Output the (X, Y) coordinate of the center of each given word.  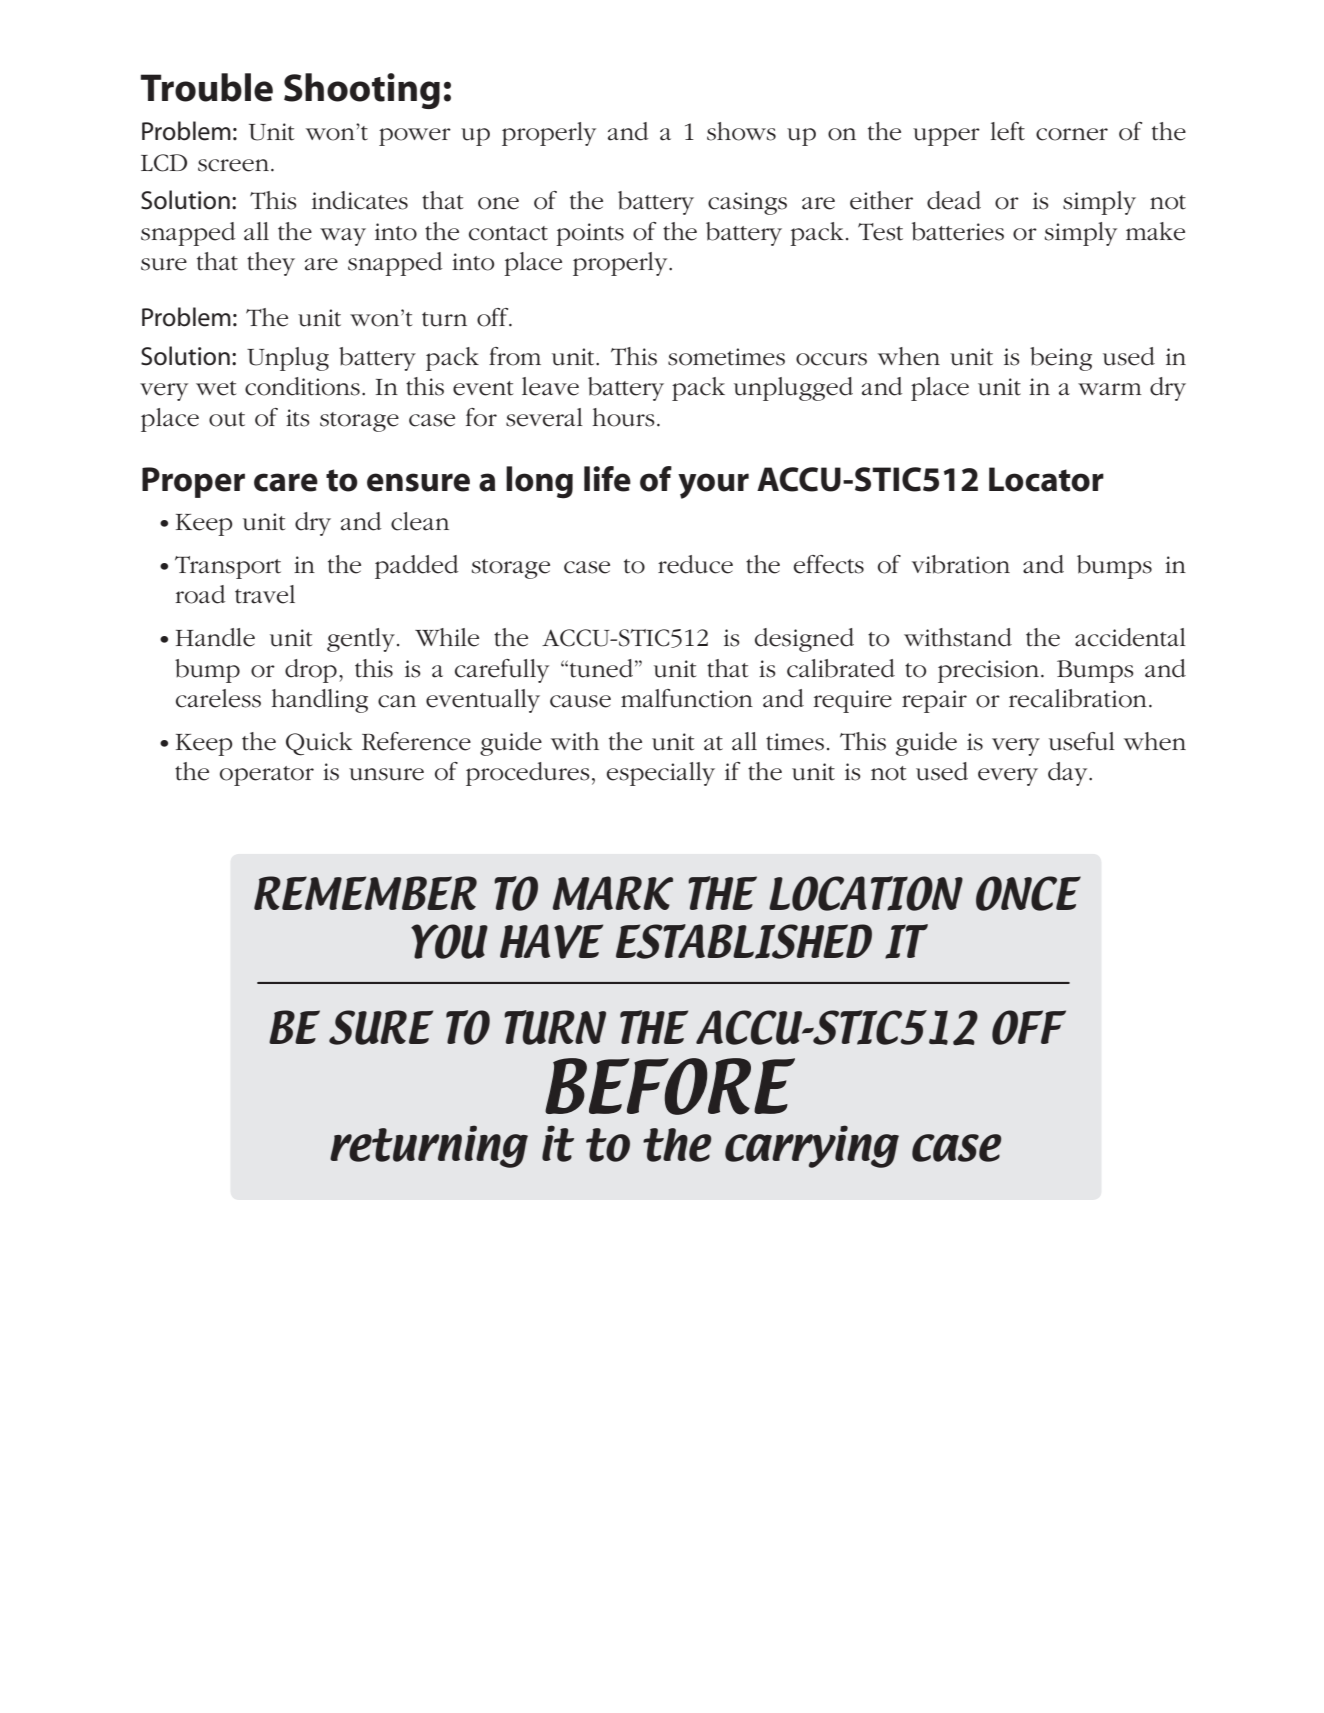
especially (660, 774)
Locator (1046, 479)
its (298, 418)
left (1008, 131)
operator (267, 776)
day (1069, 774)
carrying (812, 1146)
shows (741, 131)
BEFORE (670, 1086)
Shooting (362, 91)
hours (624, 417)
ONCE (1028, 893)
